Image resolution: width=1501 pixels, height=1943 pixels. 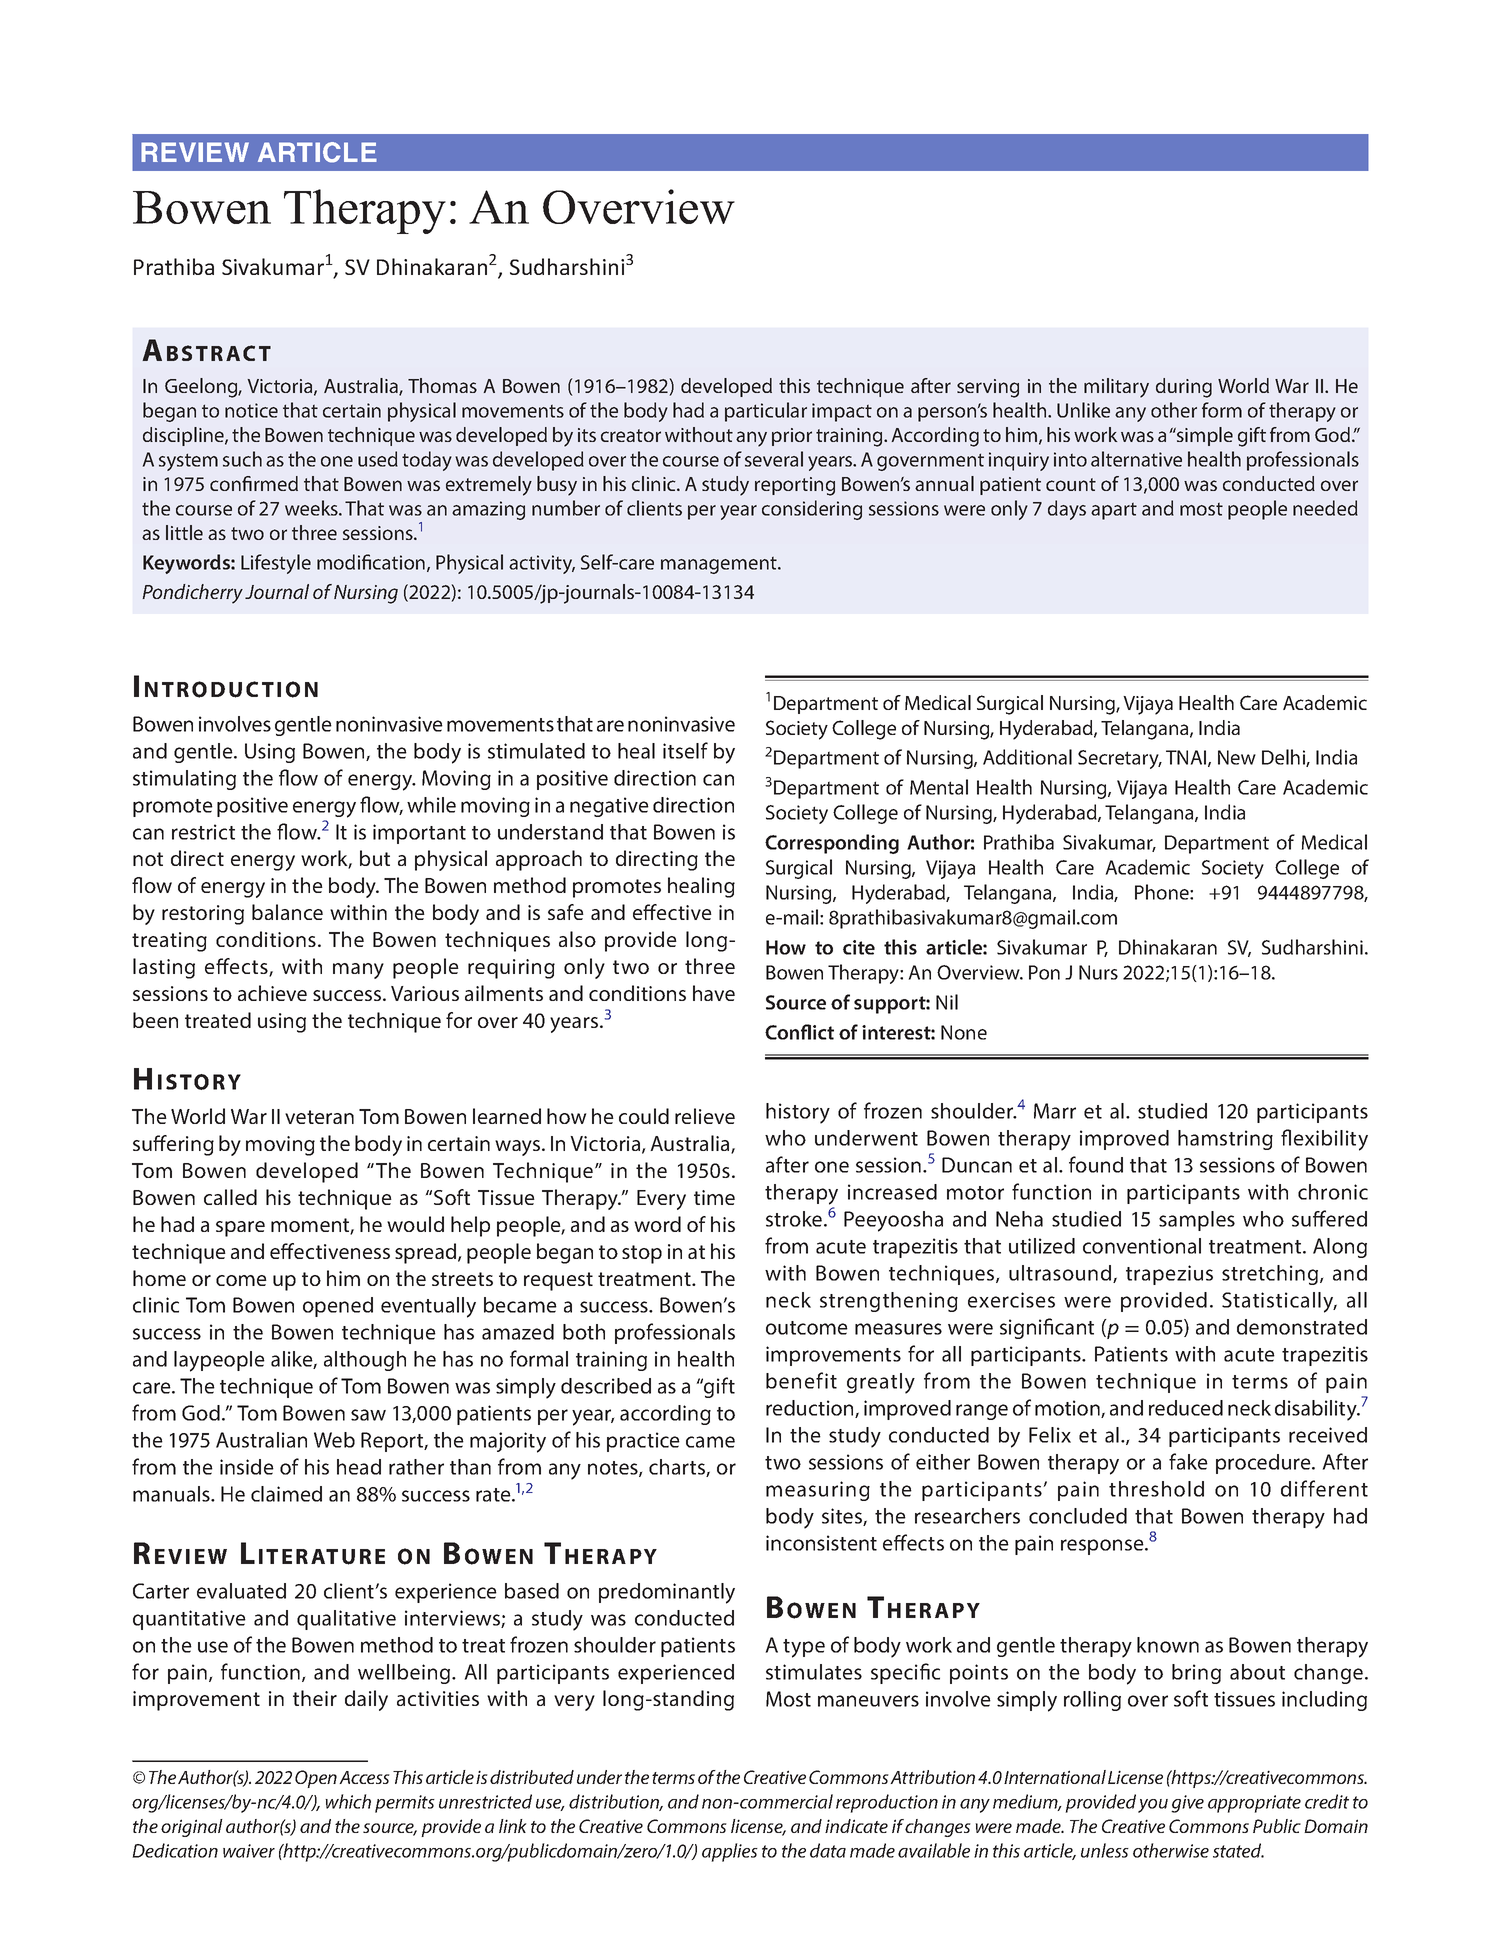 I want to click on give, so click(x=1187, y=1804).
